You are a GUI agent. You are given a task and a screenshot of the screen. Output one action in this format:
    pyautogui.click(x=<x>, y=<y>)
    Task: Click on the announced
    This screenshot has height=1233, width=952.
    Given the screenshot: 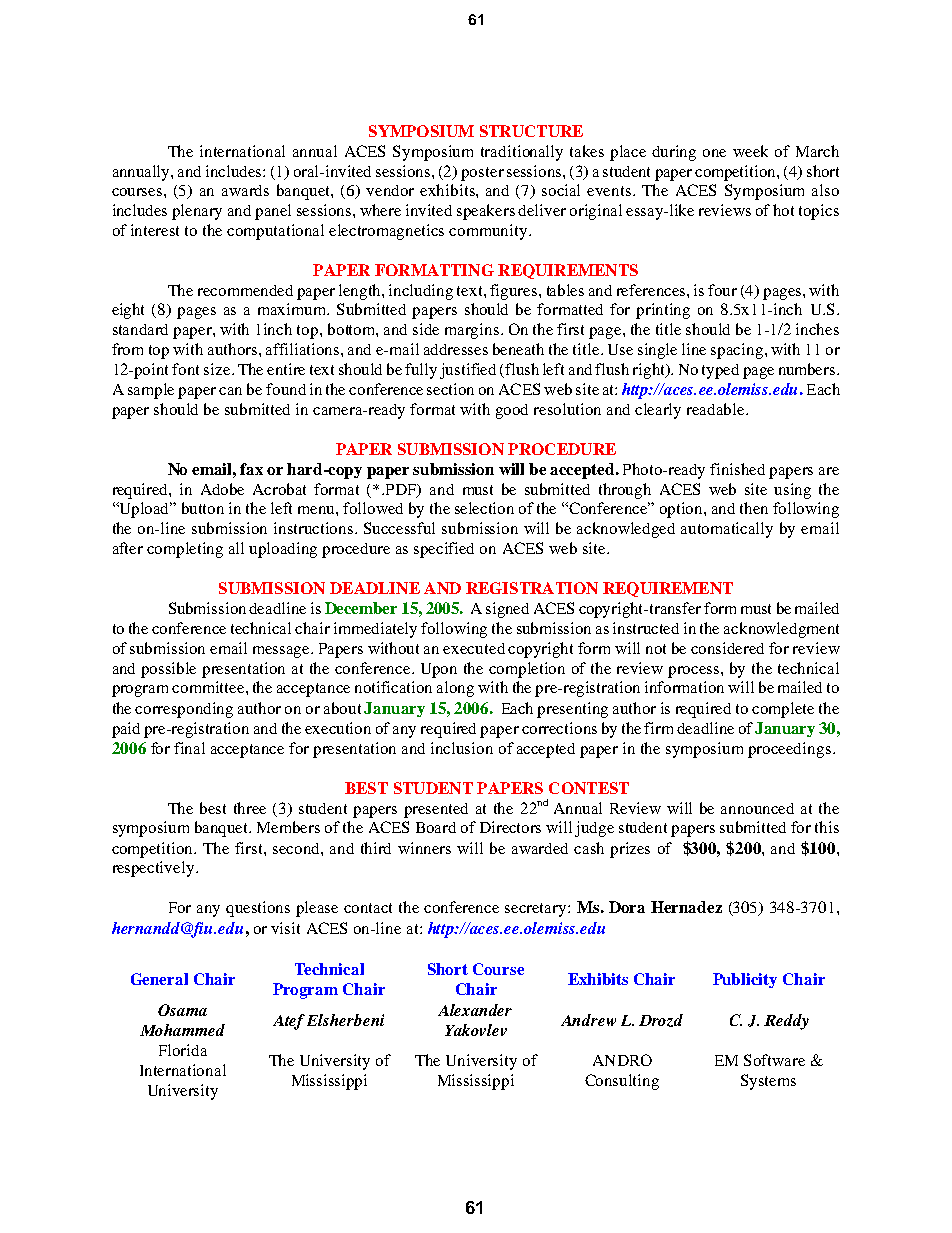 What is the action you would take?
    pyautogui.click(x=757, y=808)
